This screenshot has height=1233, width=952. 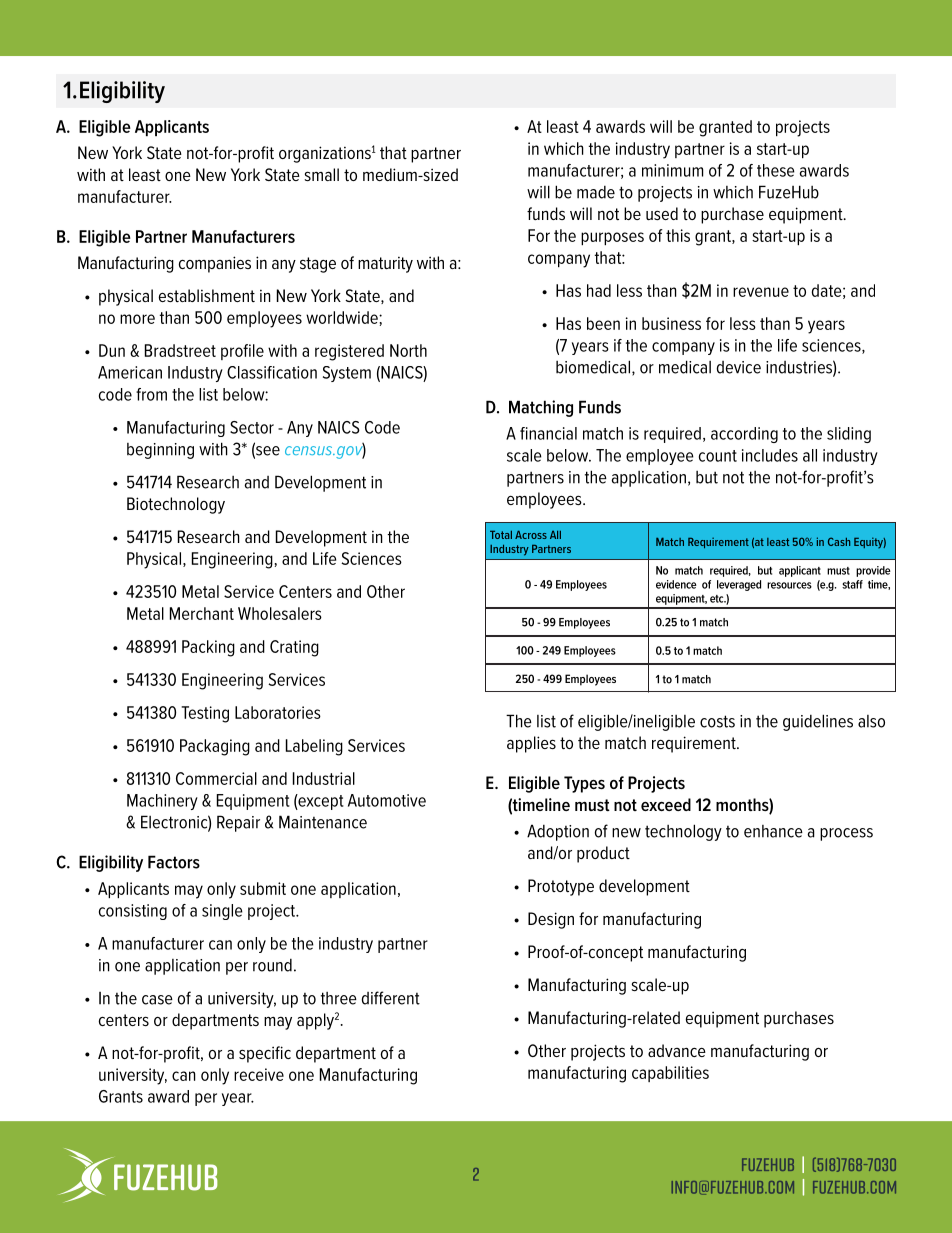 What do you see at coordinates (215, 264) in the screenshot?
I see `companies` at bounding box center [215, 264].
